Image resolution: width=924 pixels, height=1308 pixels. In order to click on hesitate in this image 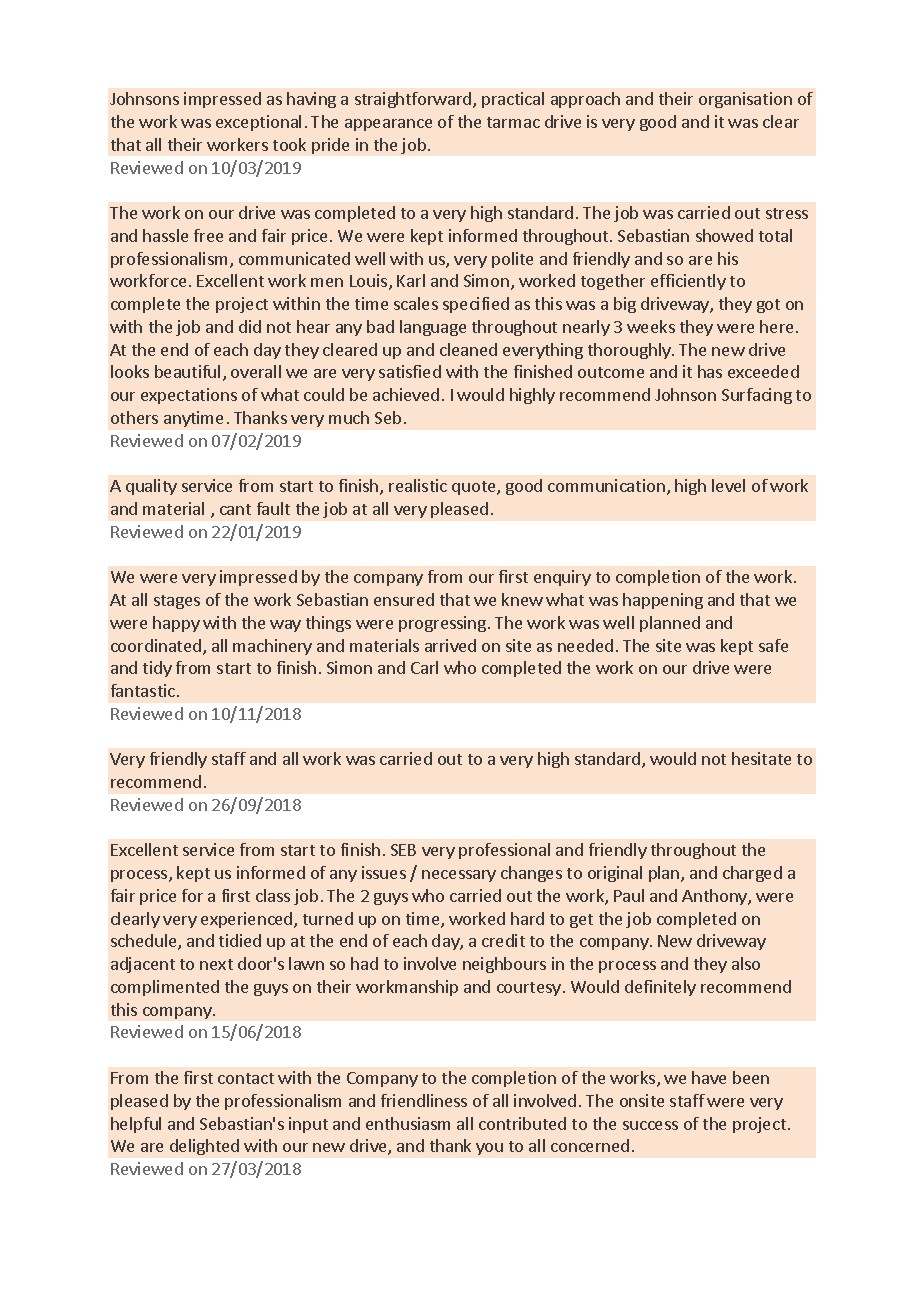, I will do `click(761, 758)`.
